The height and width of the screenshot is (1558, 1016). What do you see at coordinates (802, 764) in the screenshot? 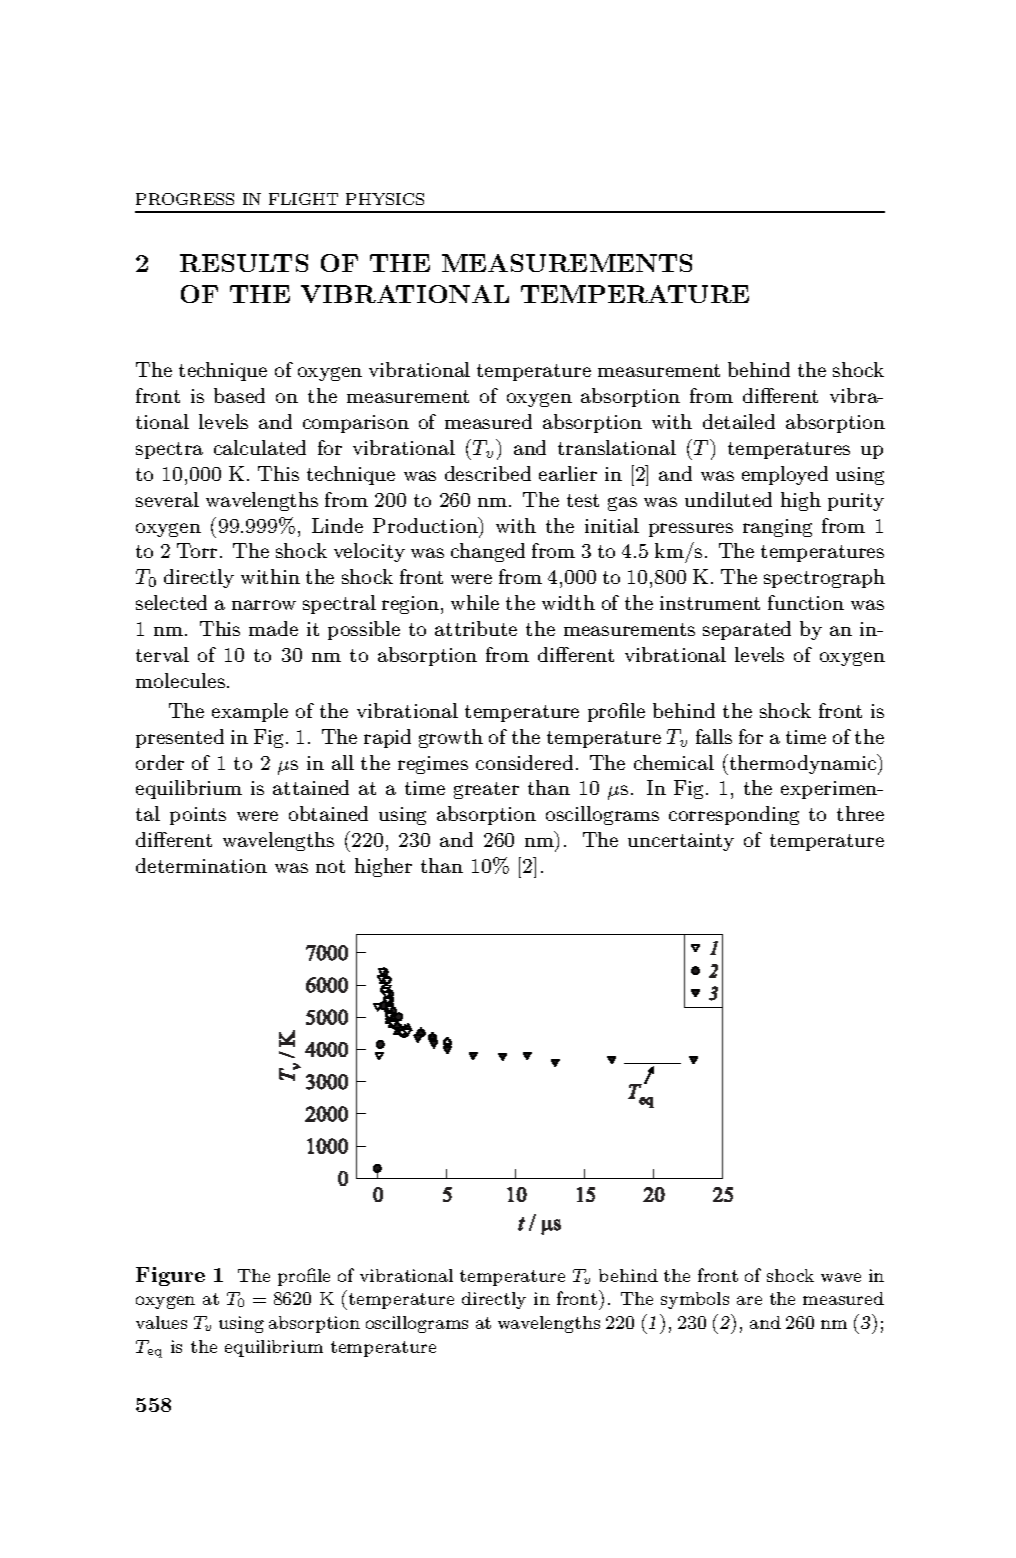
I see `thermodynamic` at bounding box center [802, 764].
